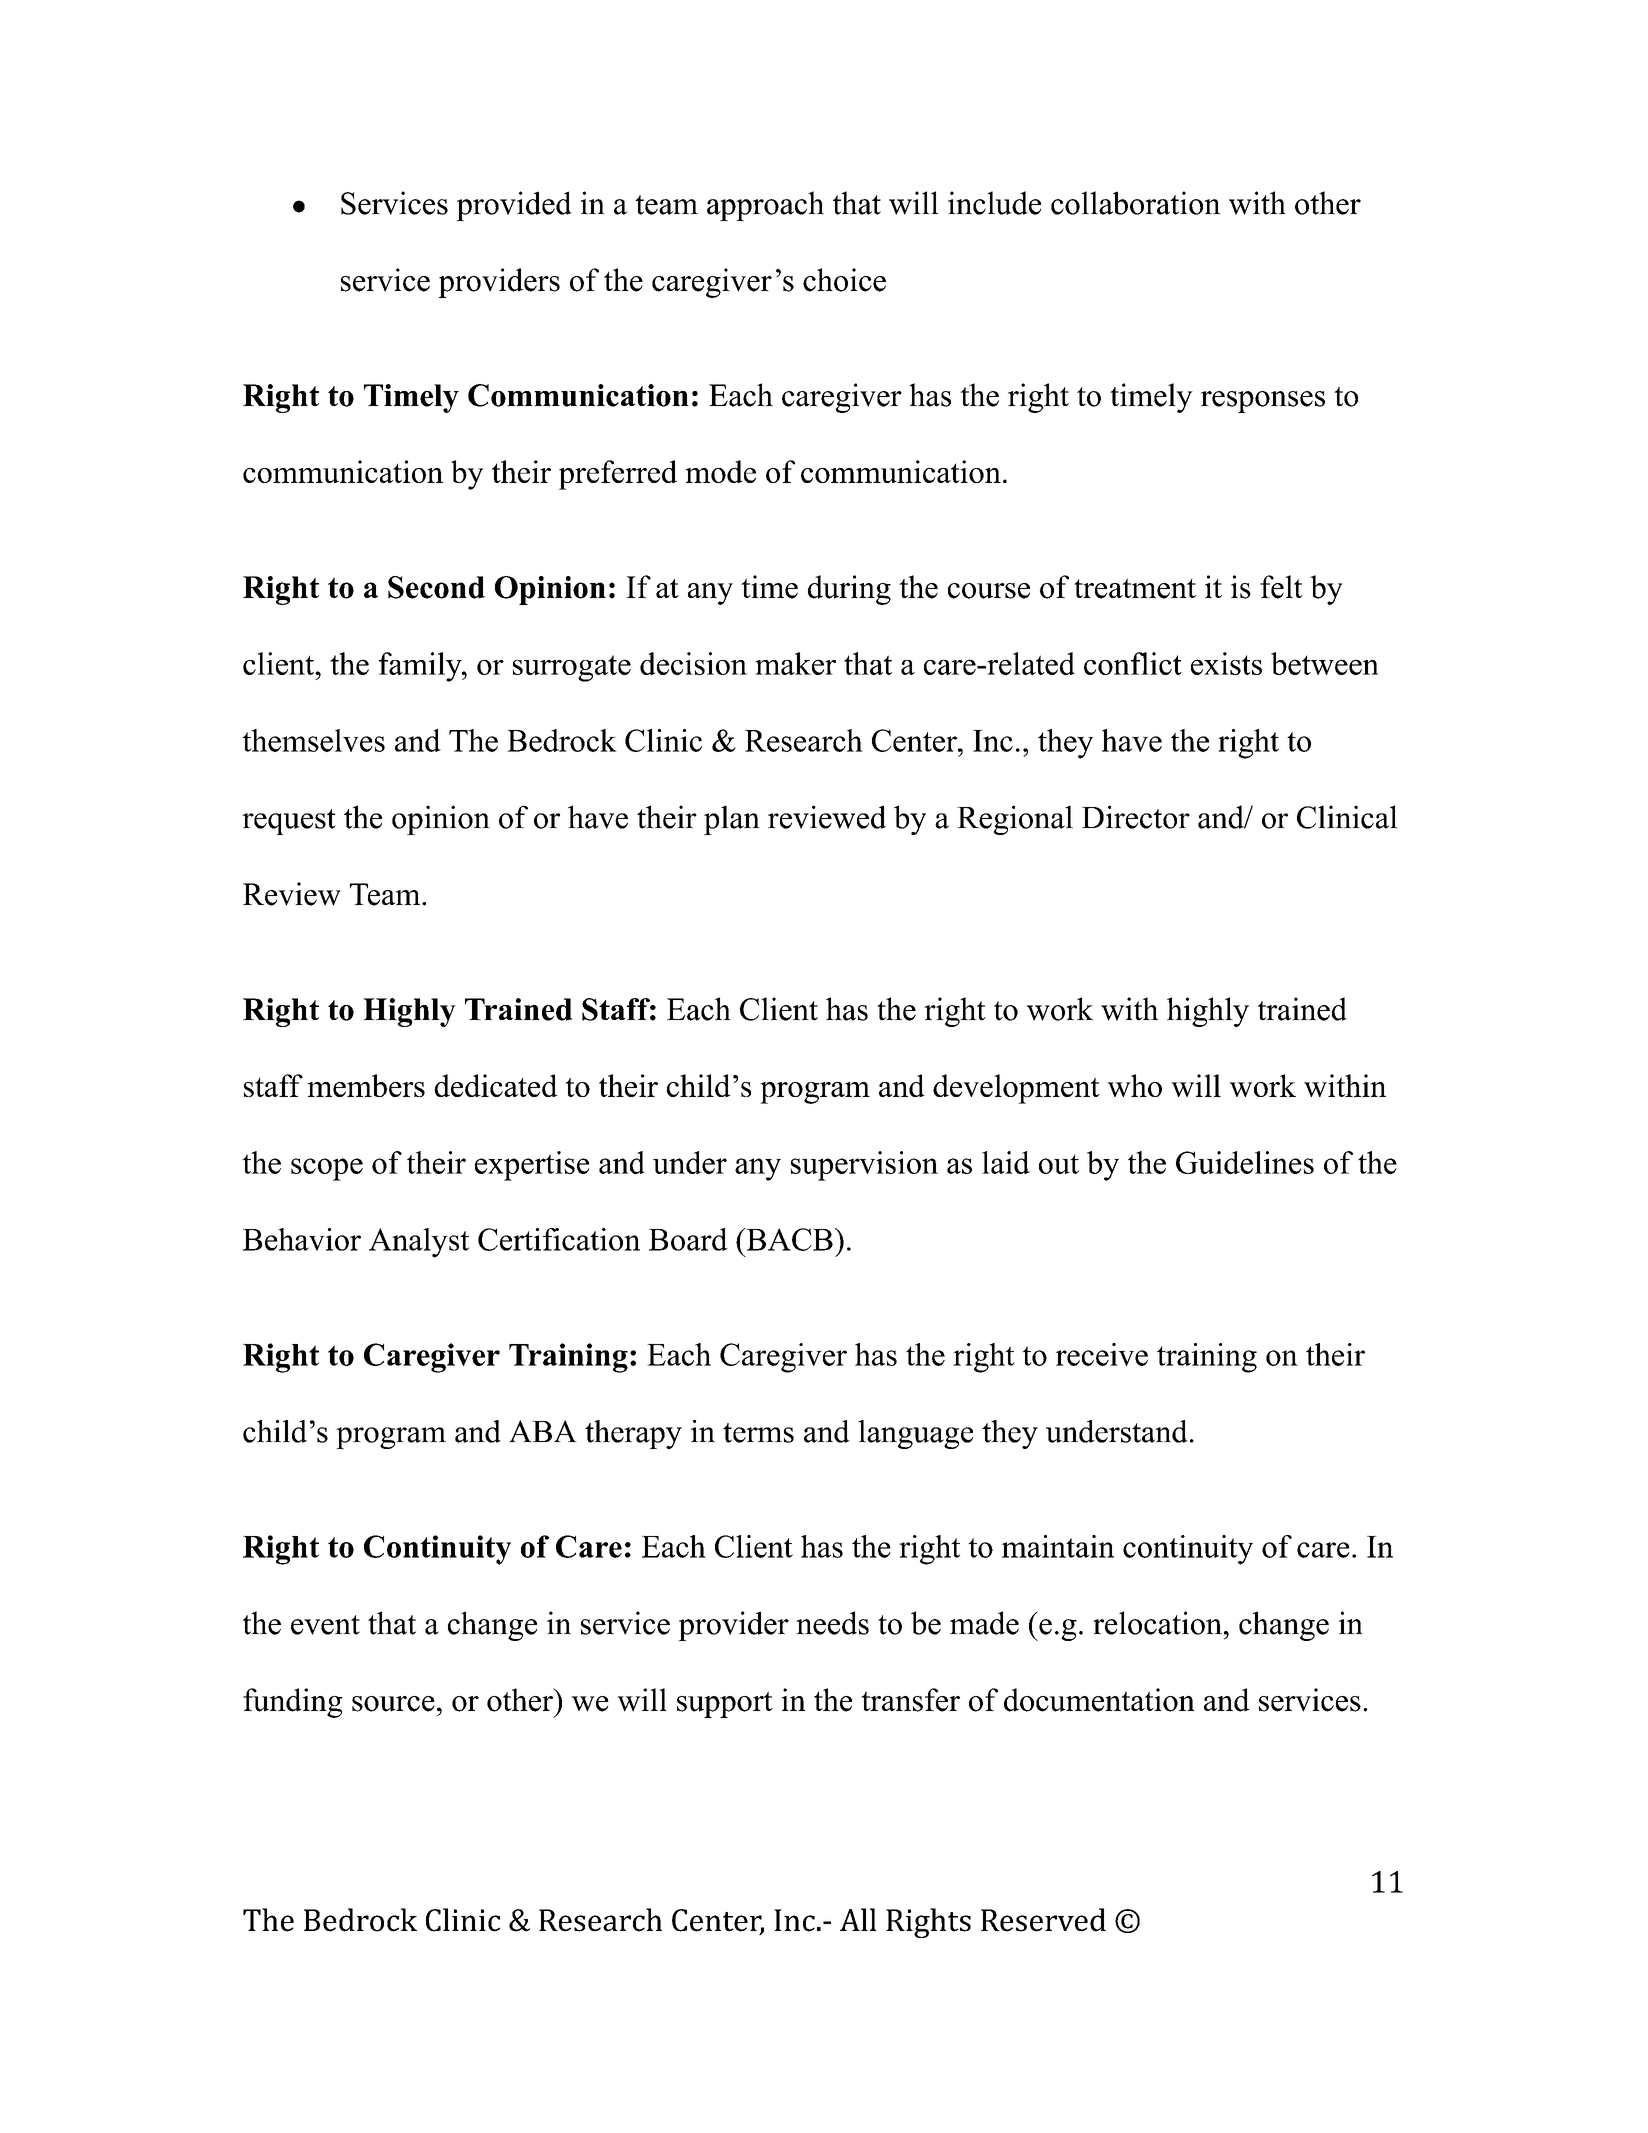 This document has width=1648, height=2133. I want to click on choice, so click(844, 280).
